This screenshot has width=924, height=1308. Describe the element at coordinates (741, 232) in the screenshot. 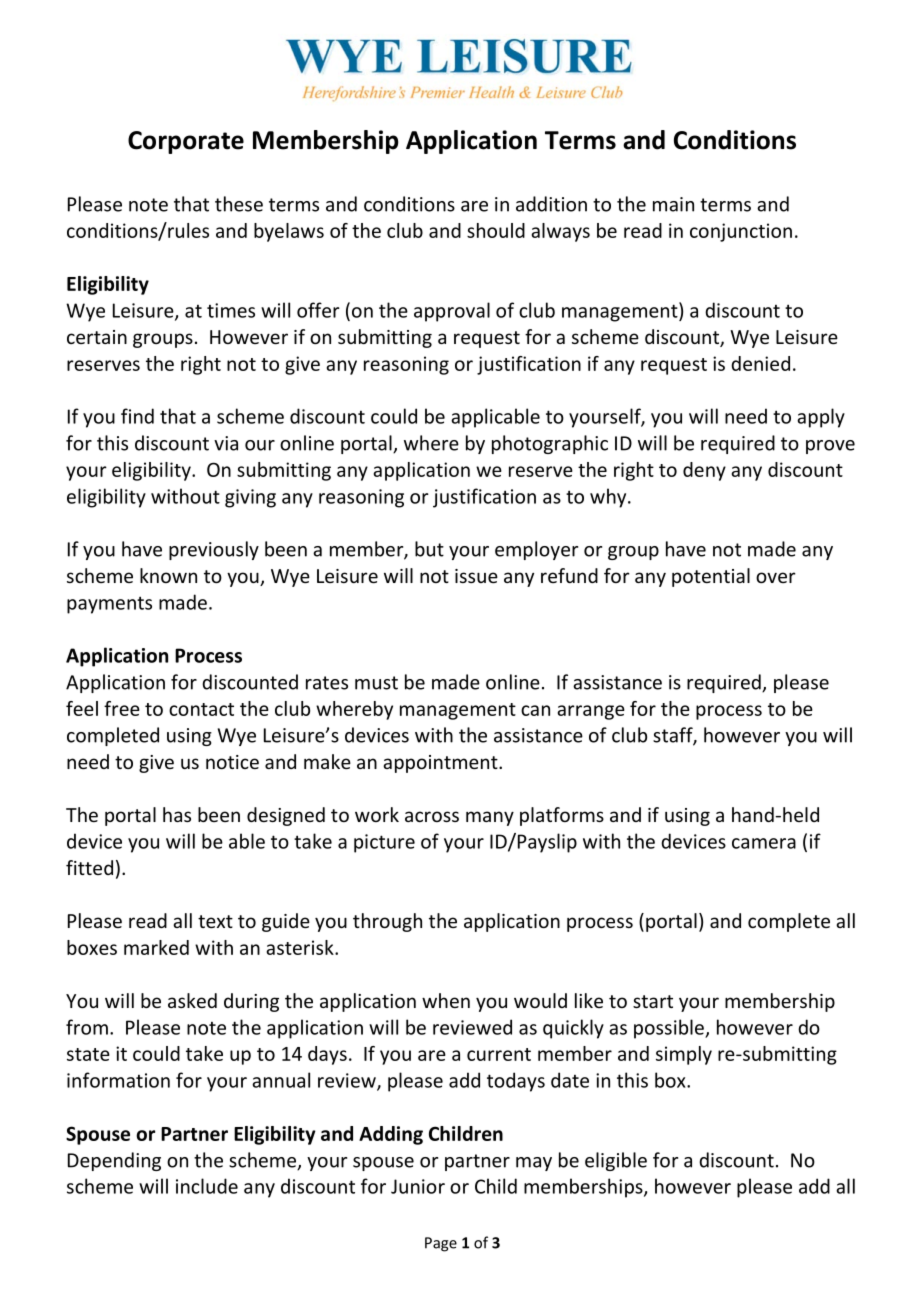

I see `conjunction` at that location.
